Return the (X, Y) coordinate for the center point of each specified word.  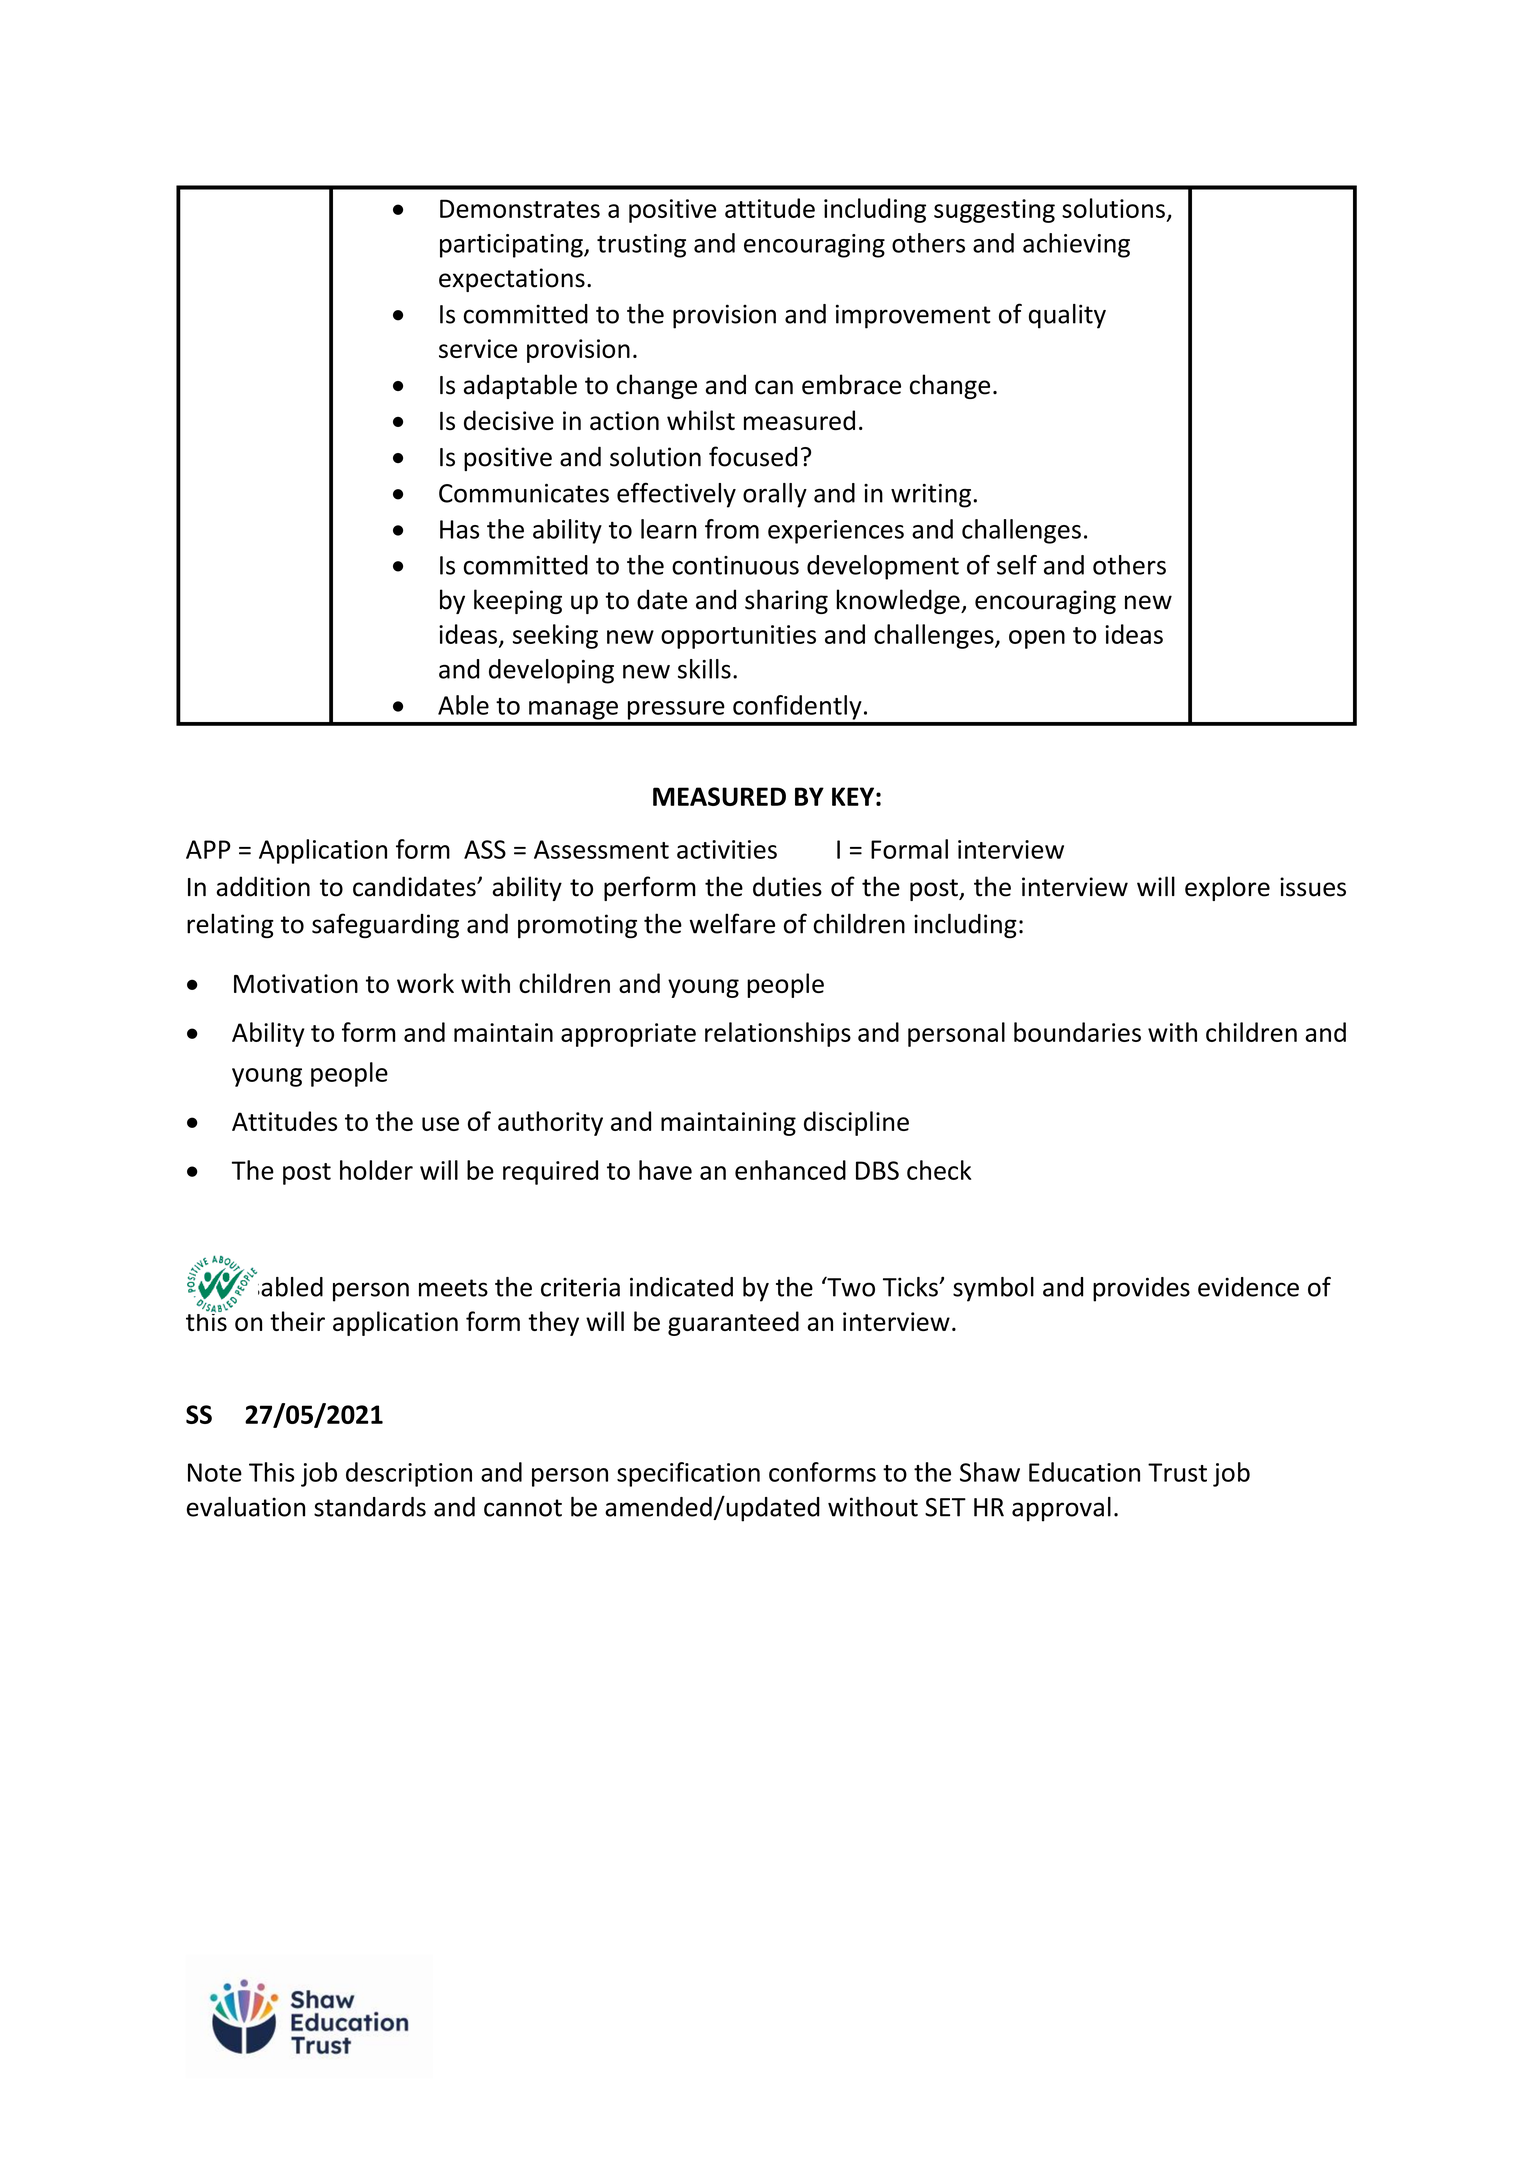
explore (1227, 888)
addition (263, 886)
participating (512, 246)
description (409, 1474)
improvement (913, 316)
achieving (1076, 245)
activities (727, 849)
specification (688, 1474)
